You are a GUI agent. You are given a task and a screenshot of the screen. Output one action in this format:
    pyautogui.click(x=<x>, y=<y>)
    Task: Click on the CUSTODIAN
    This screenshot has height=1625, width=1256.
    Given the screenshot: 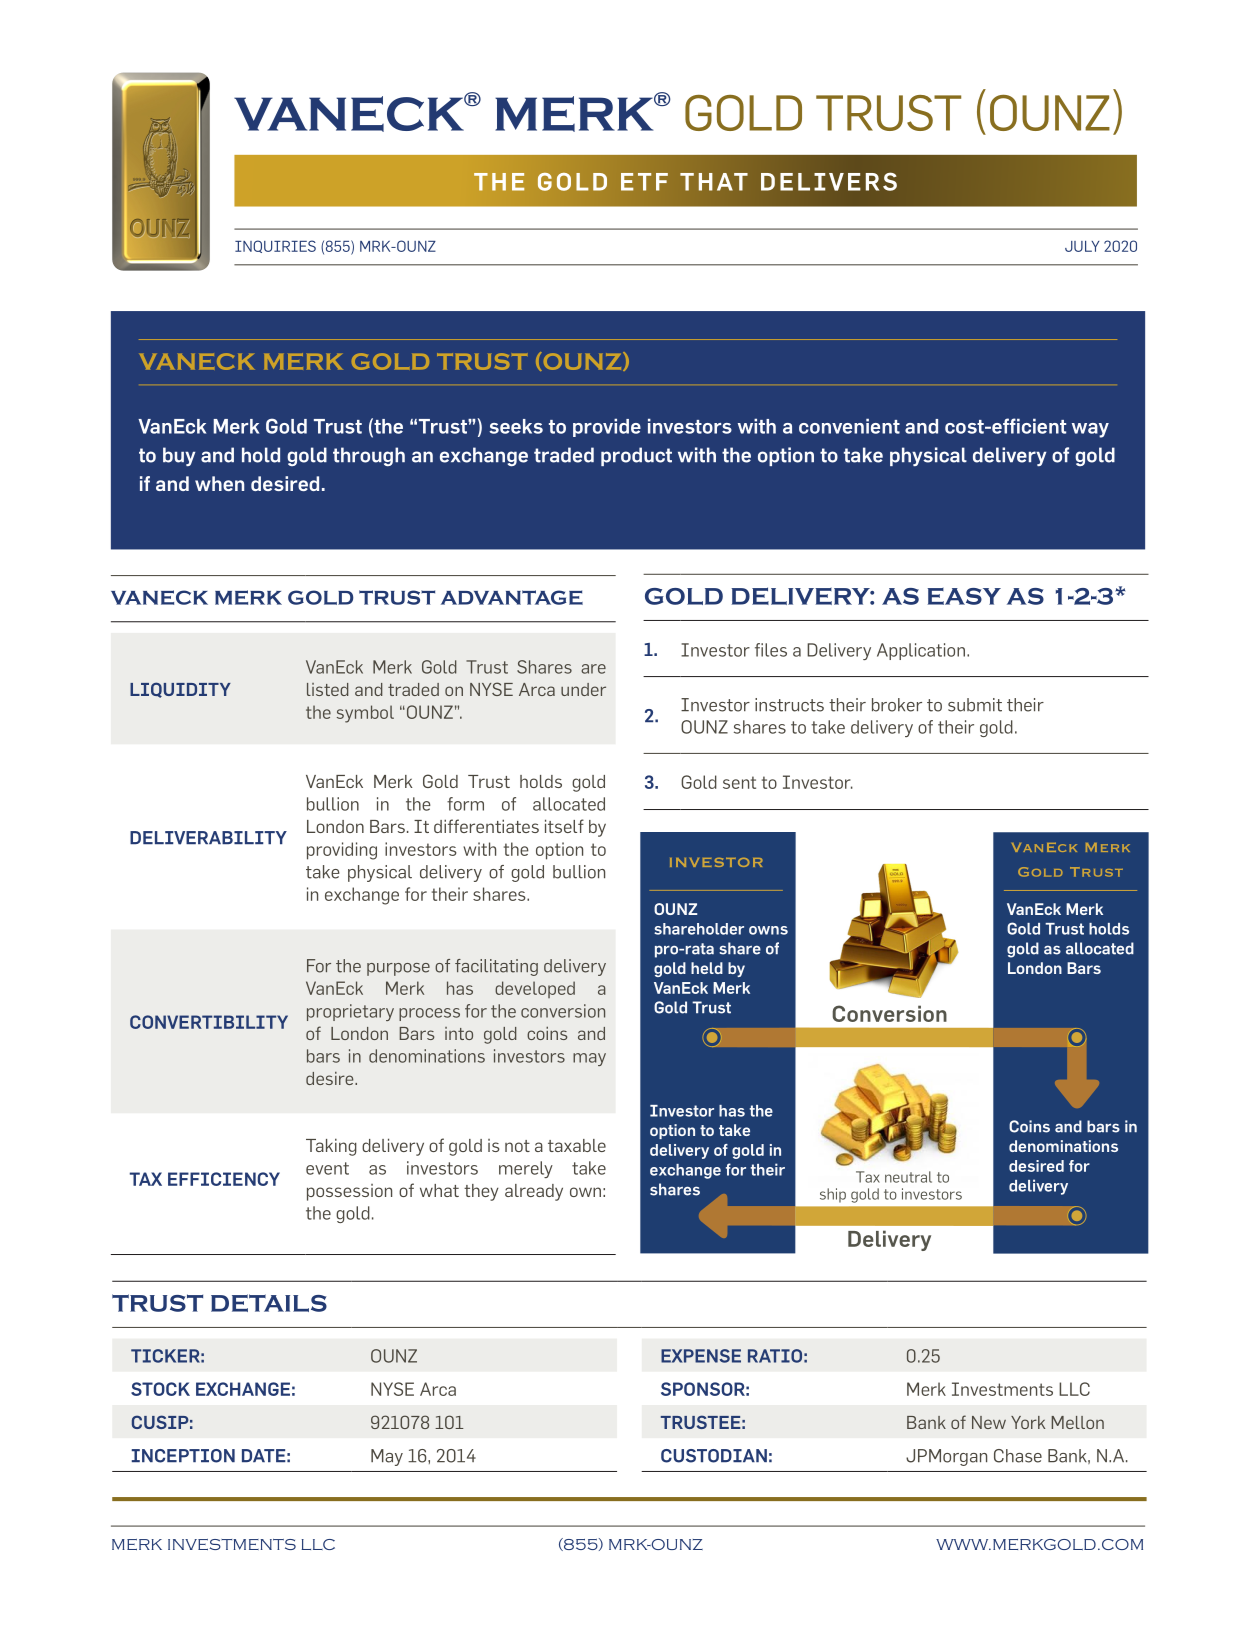 What is the action you would take?
    pyautogui.click(x=714, y=1456)
